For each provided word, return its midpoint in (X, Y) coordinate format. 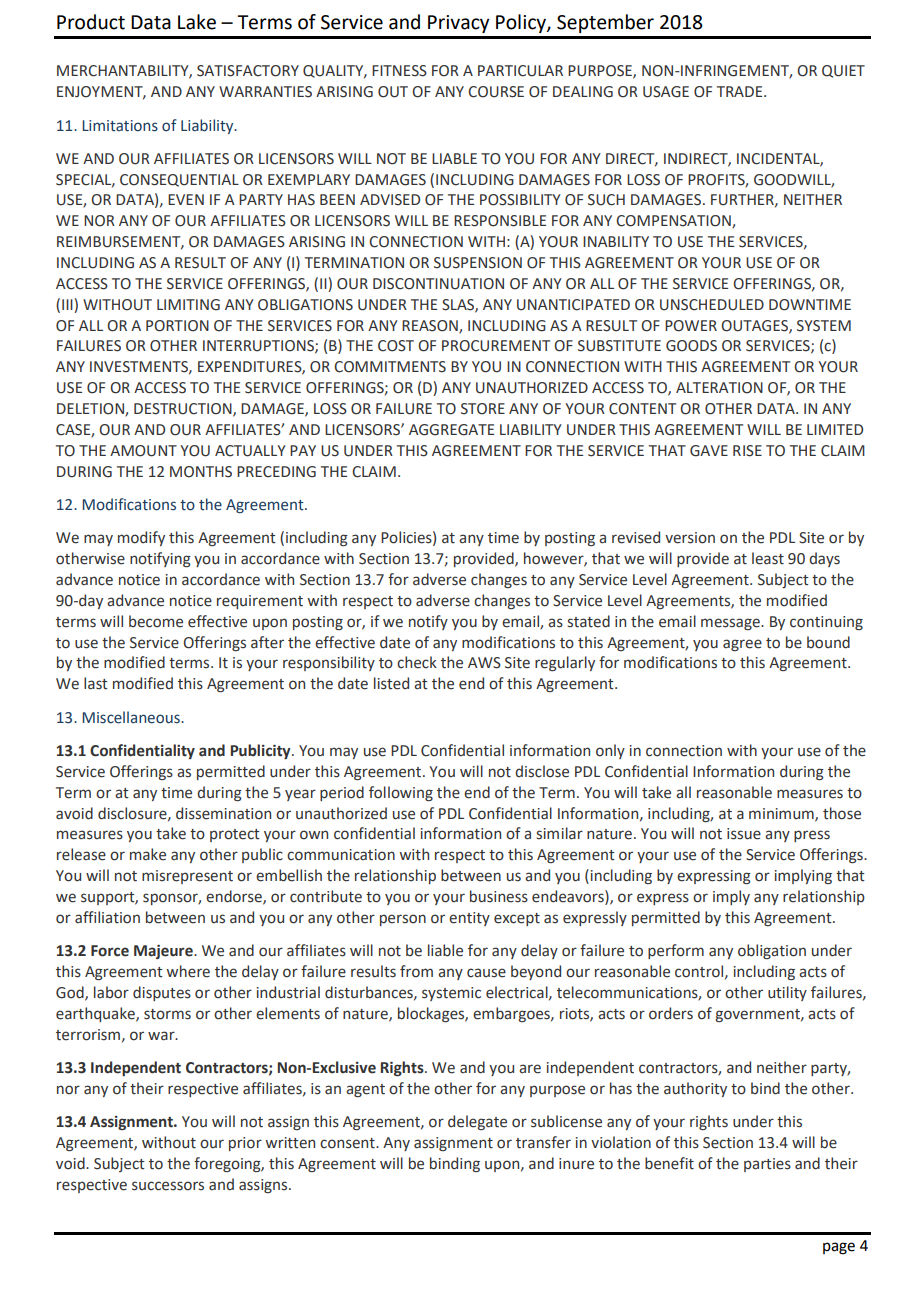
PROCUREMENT (496, 346)
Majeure (164, 951)
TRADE (741, 91)
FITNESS (399, 71)
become (156, 621)
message (731, 624)
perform (676, 951)
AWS (484, 663)
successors (168, 1186)
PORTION (177, 326)
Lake (197, 22)
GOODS (691, 346)
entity (469, 919)
